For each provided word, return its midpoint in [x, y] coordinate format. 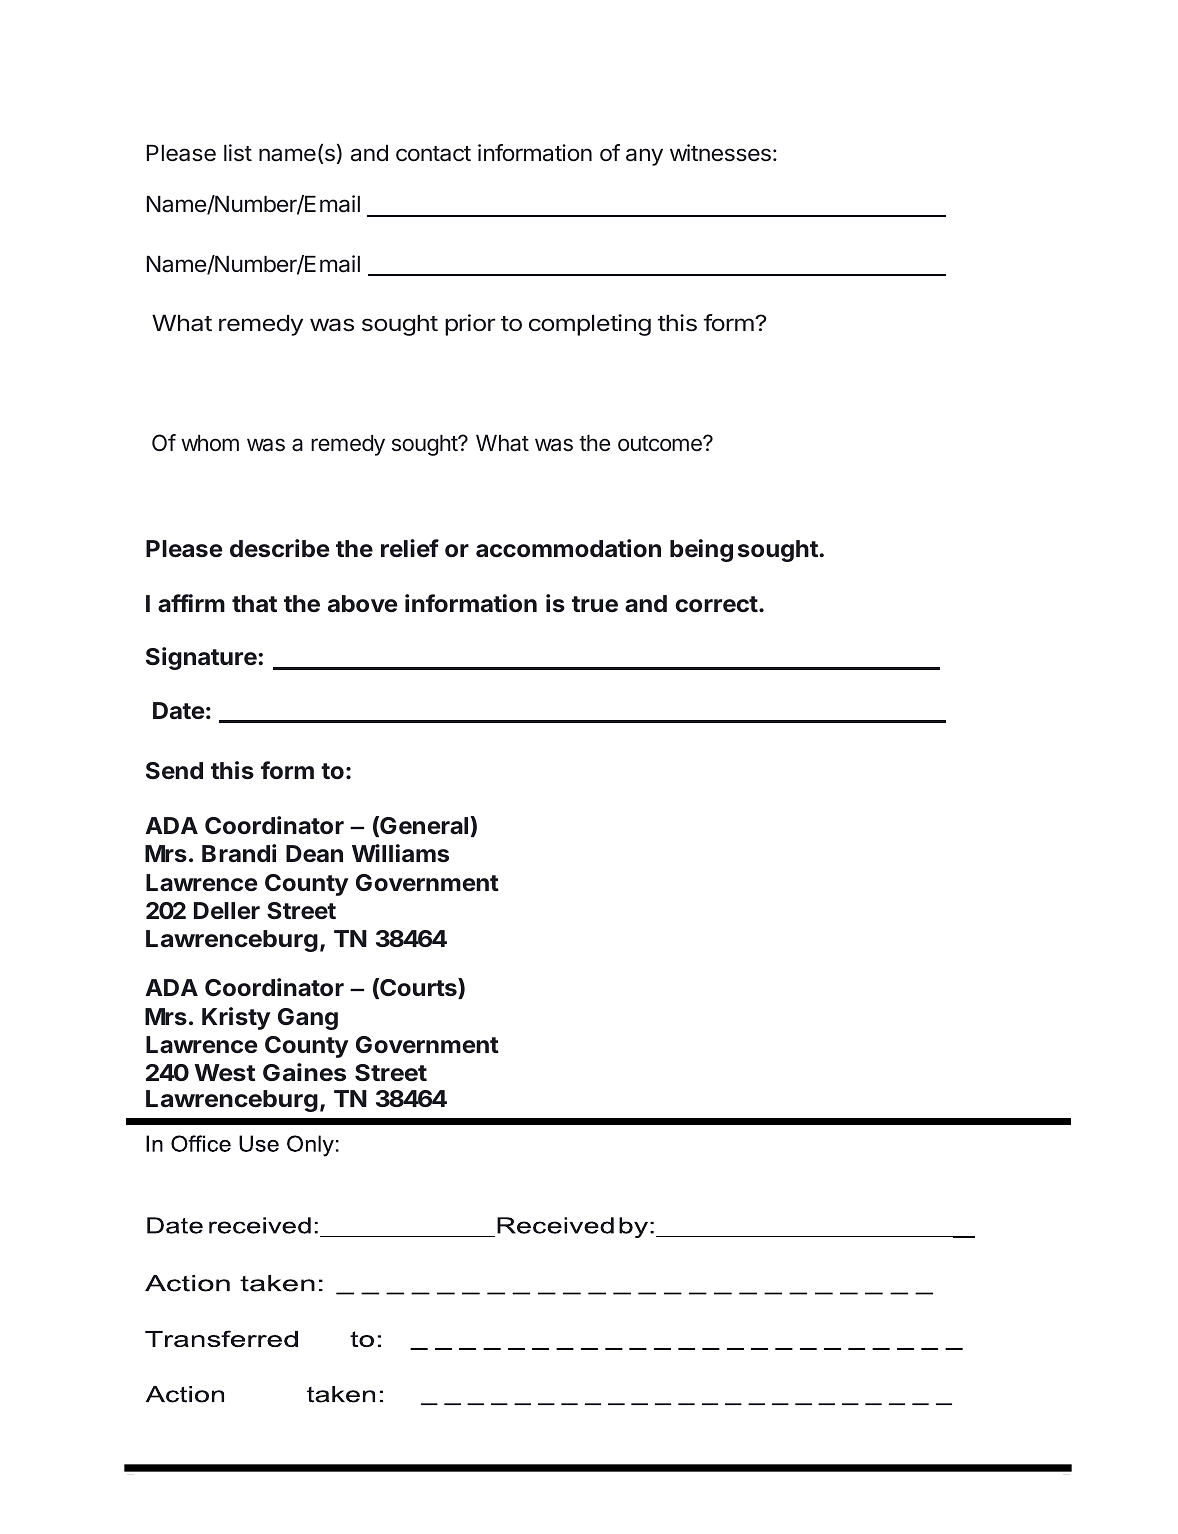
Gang [308, 1019]
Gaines [304, 1072]
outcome [661, 444]
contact [433, 154]
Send [174, 771]
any [644, 157]
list [238, 153]
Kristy [236, 1018]
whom [210, 443]
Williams [400, 853]
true [595, 604]
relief [410, 548]
